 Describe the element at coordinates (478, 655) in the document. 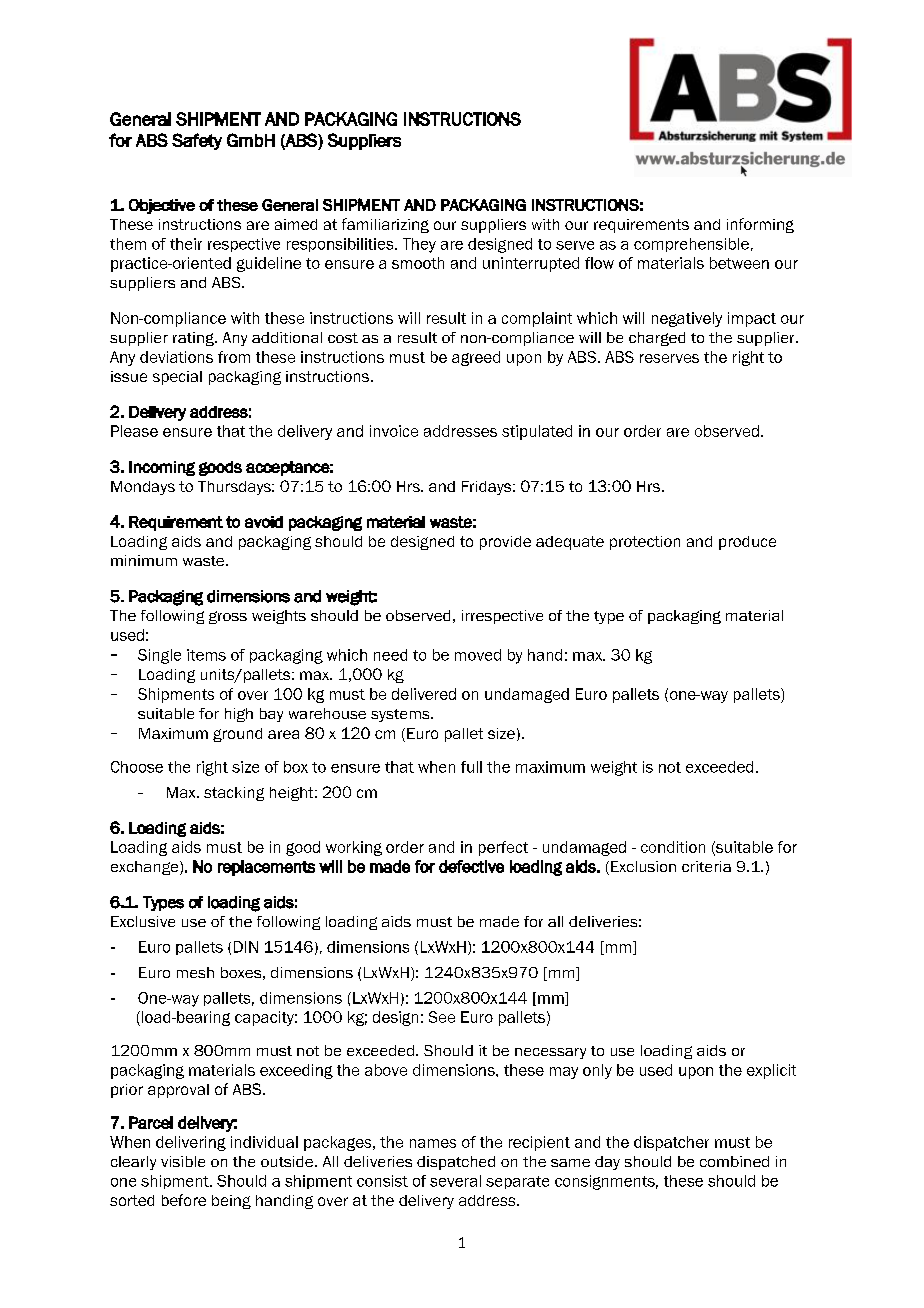

I see `moved` at that location.
